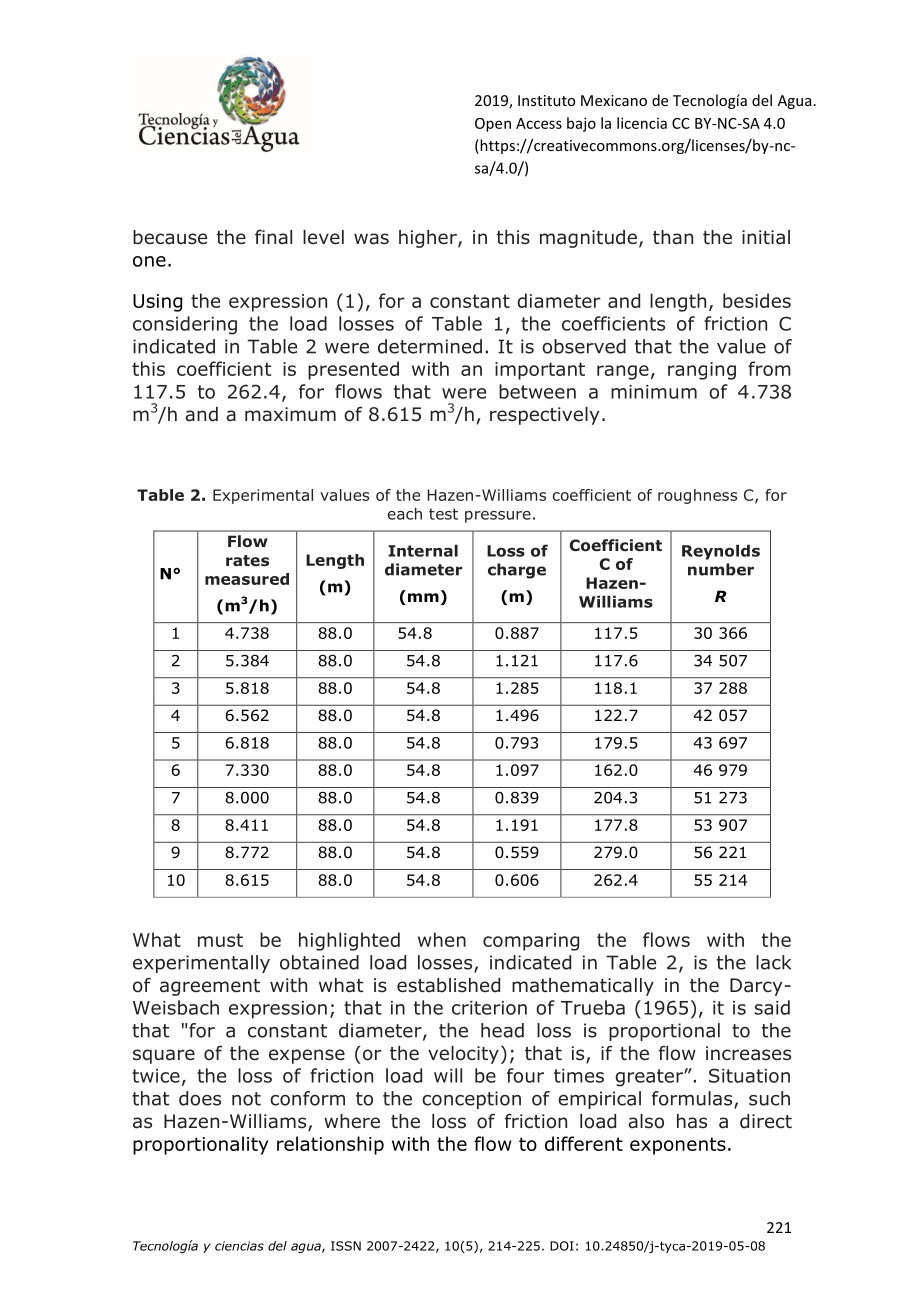 This document has height=1308, width=924. Describe the element at coordinates (220, 940) in the document. I see `must` at that location.
